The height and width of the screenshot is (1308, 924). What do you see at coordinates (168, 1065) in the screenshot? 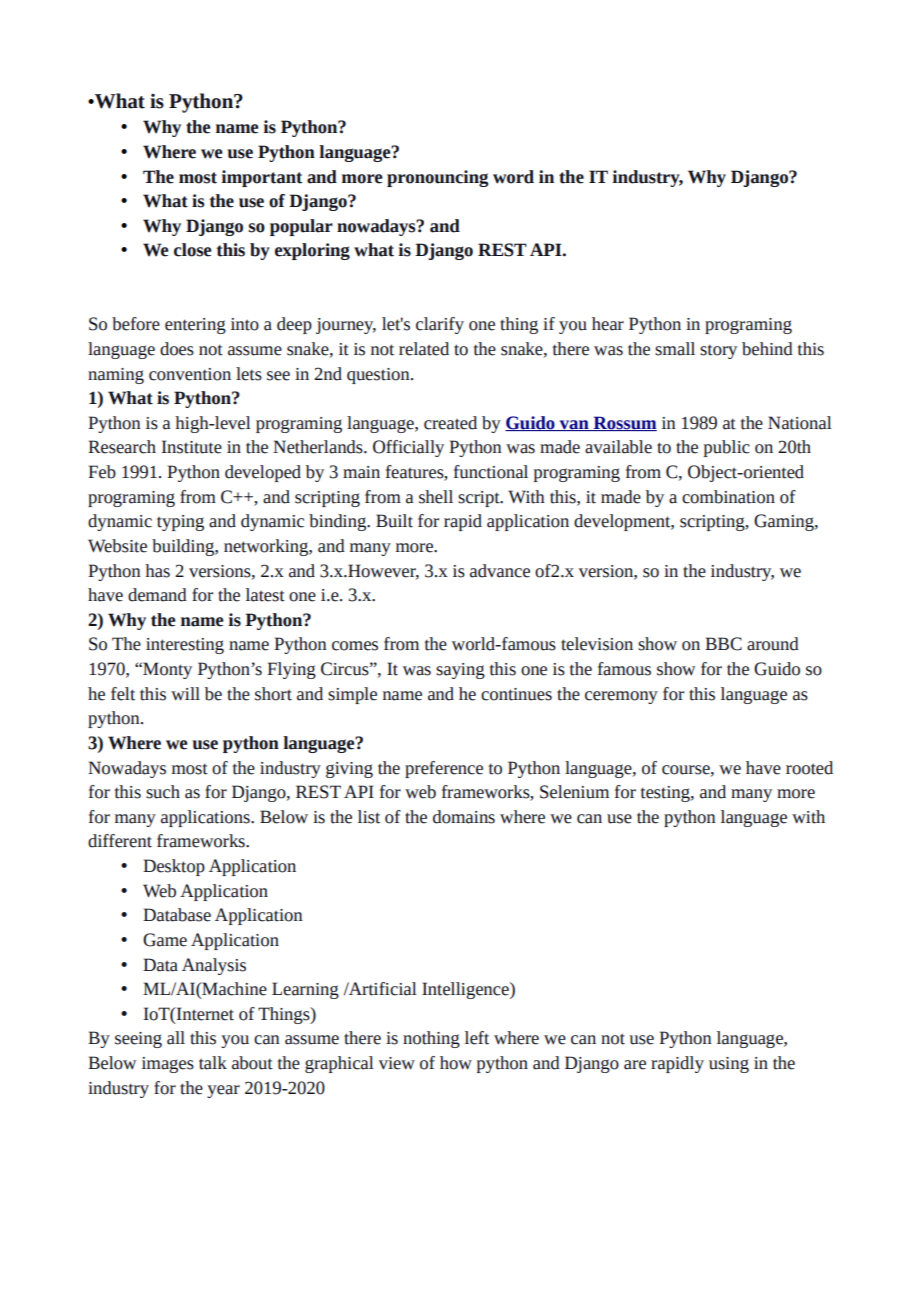
I see `images` at bounding box center [168, 1065].
